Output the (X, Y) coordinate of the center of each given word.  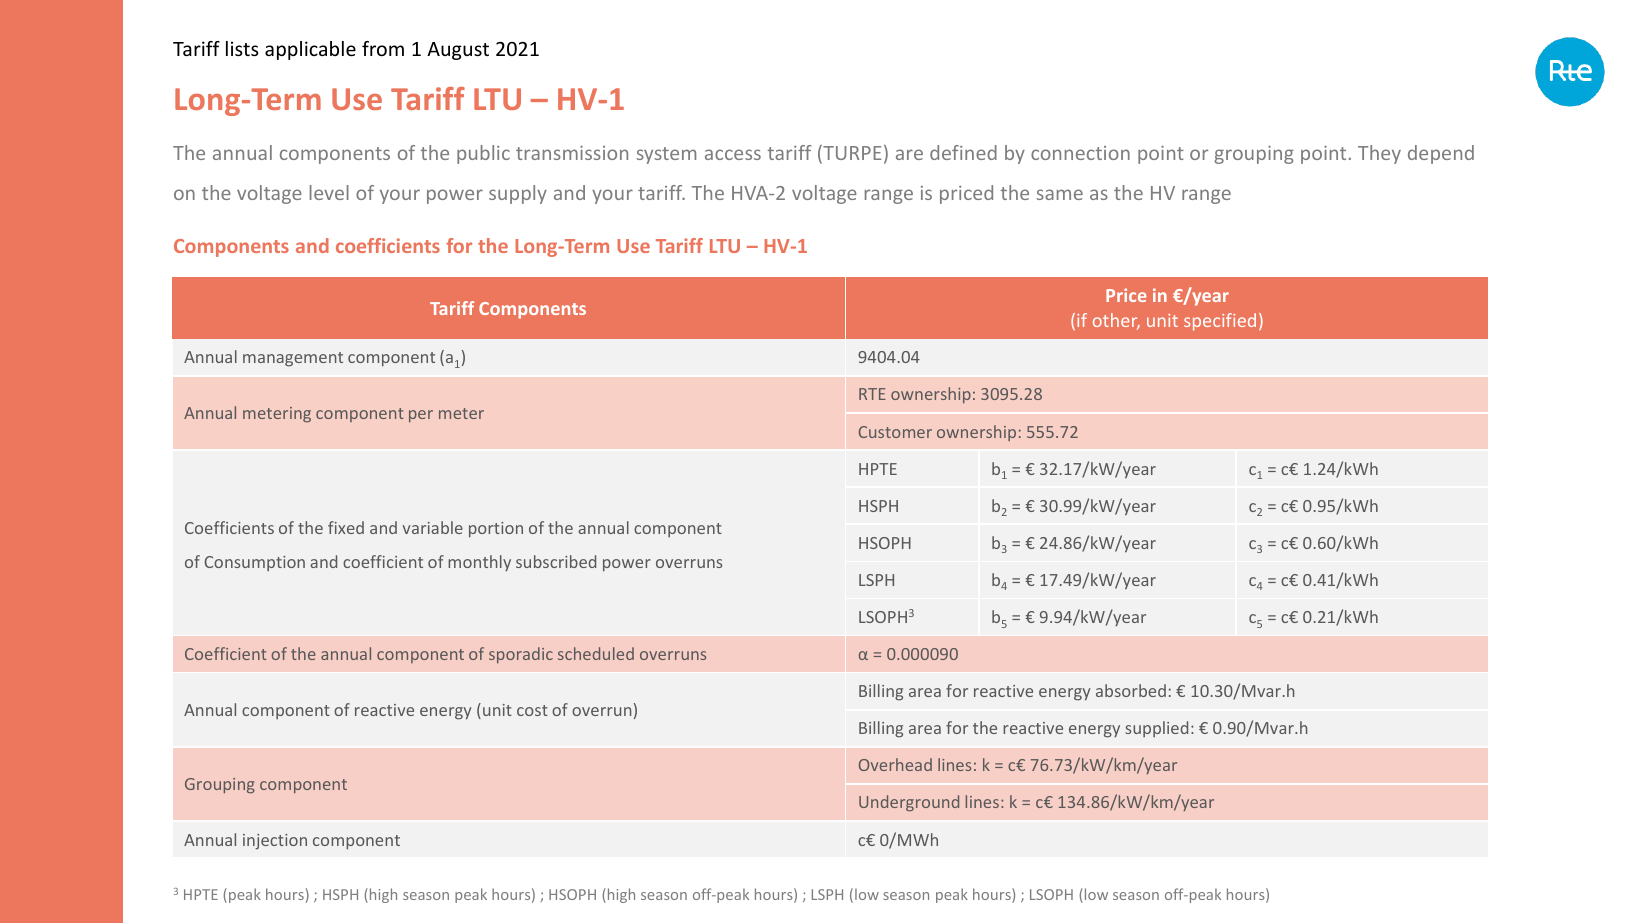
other (1116, 321)
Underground (909, 803)
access (733, 154)
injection (275, 842)
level (329, 192)
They (1379, 154)
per (421, 416)
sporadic (521, 655)
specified (1220, 322)
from (383, 48)
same (1060, 194)
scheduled (596, 653)
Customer (895, 432)
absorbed (1131, 690)
